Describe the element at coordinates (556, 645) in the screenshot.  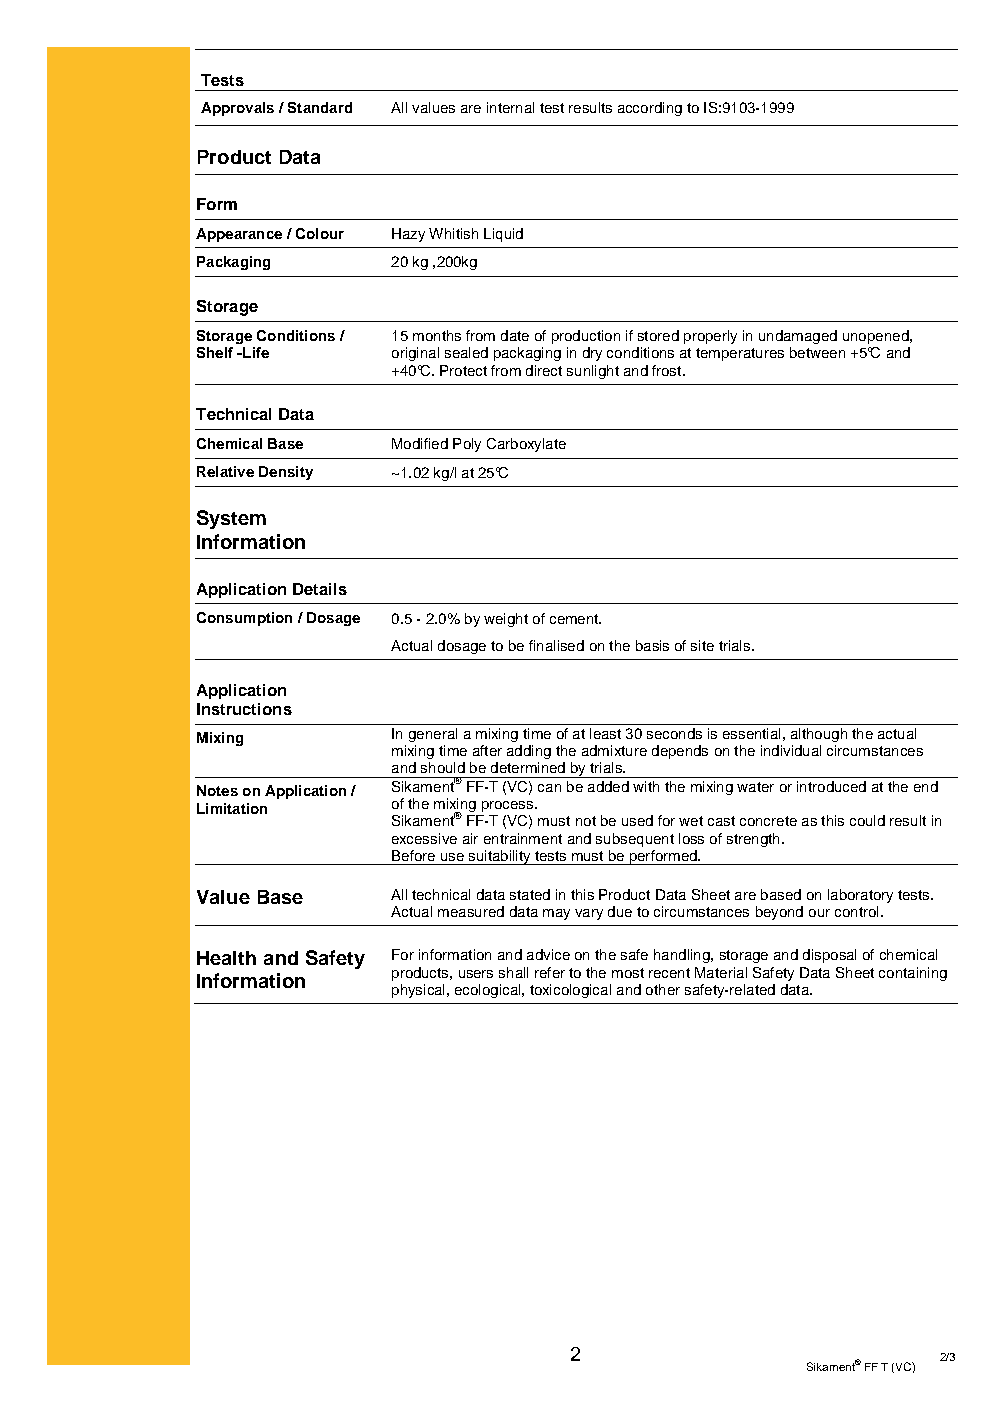
I see `finalised` at that location.
